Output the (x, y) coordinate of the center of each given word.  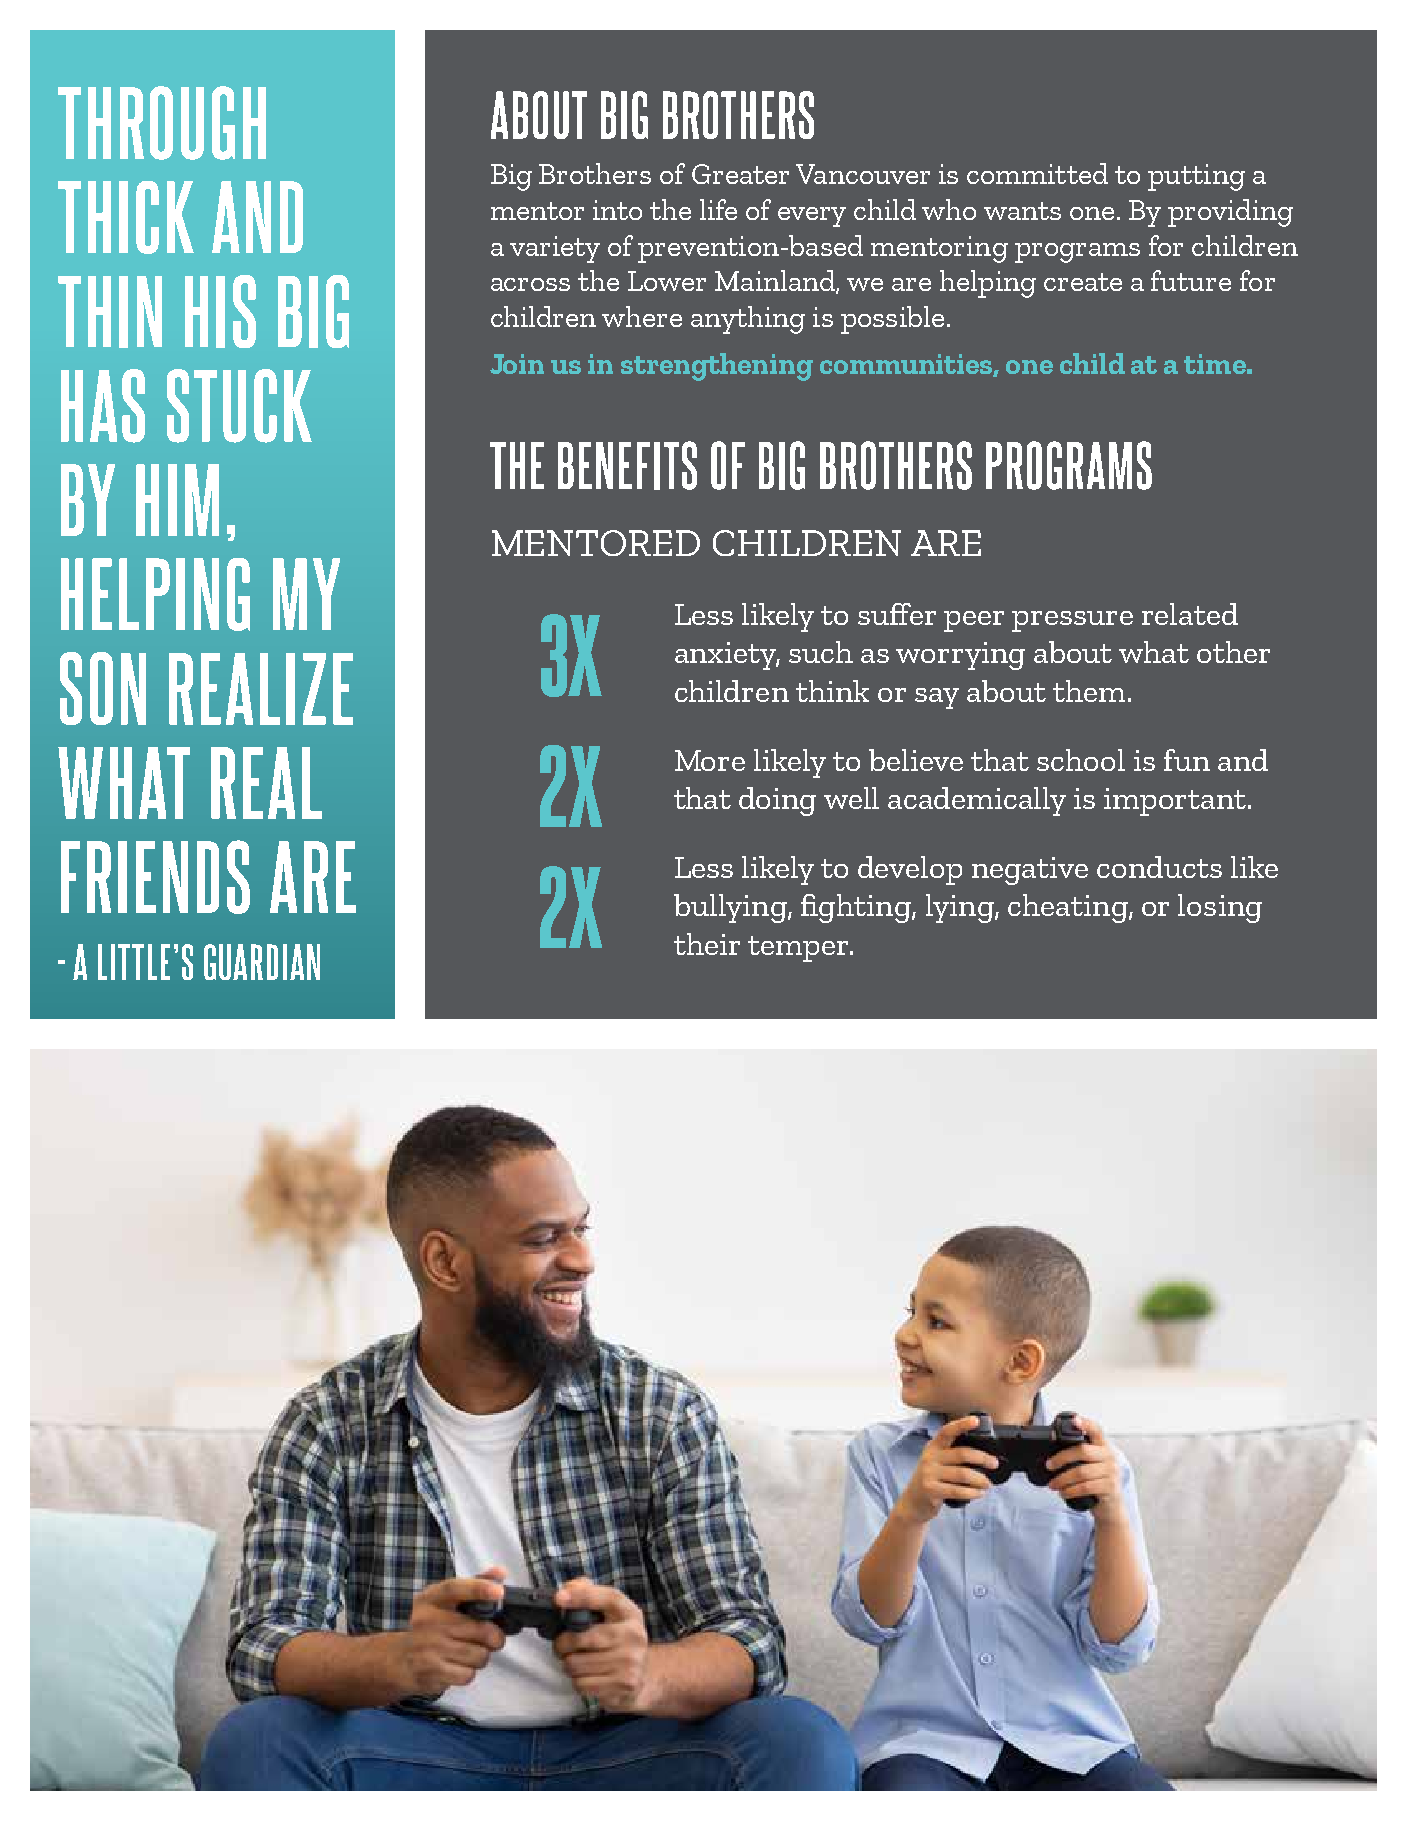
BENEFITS (627, 465)
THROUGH (162, 123)
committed (1037, 173)
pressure (1072, 621)
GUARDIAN (262, 962)
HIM (177, 500)
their (707, 944)
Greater (740, 174)
